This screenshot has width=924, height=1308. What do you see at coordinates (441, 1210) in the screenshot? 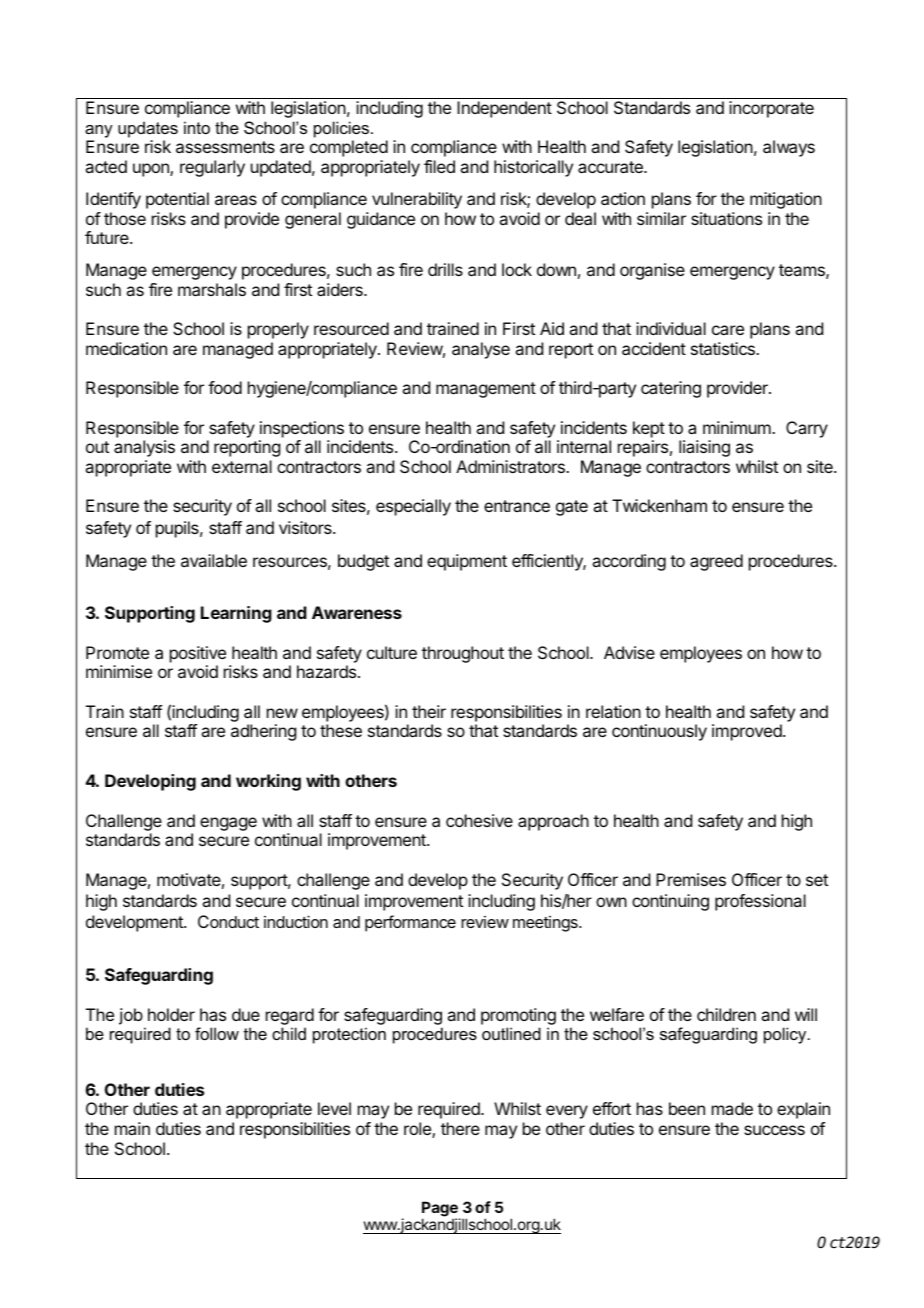
I see `Page` at bounding box center [441, 1210].
